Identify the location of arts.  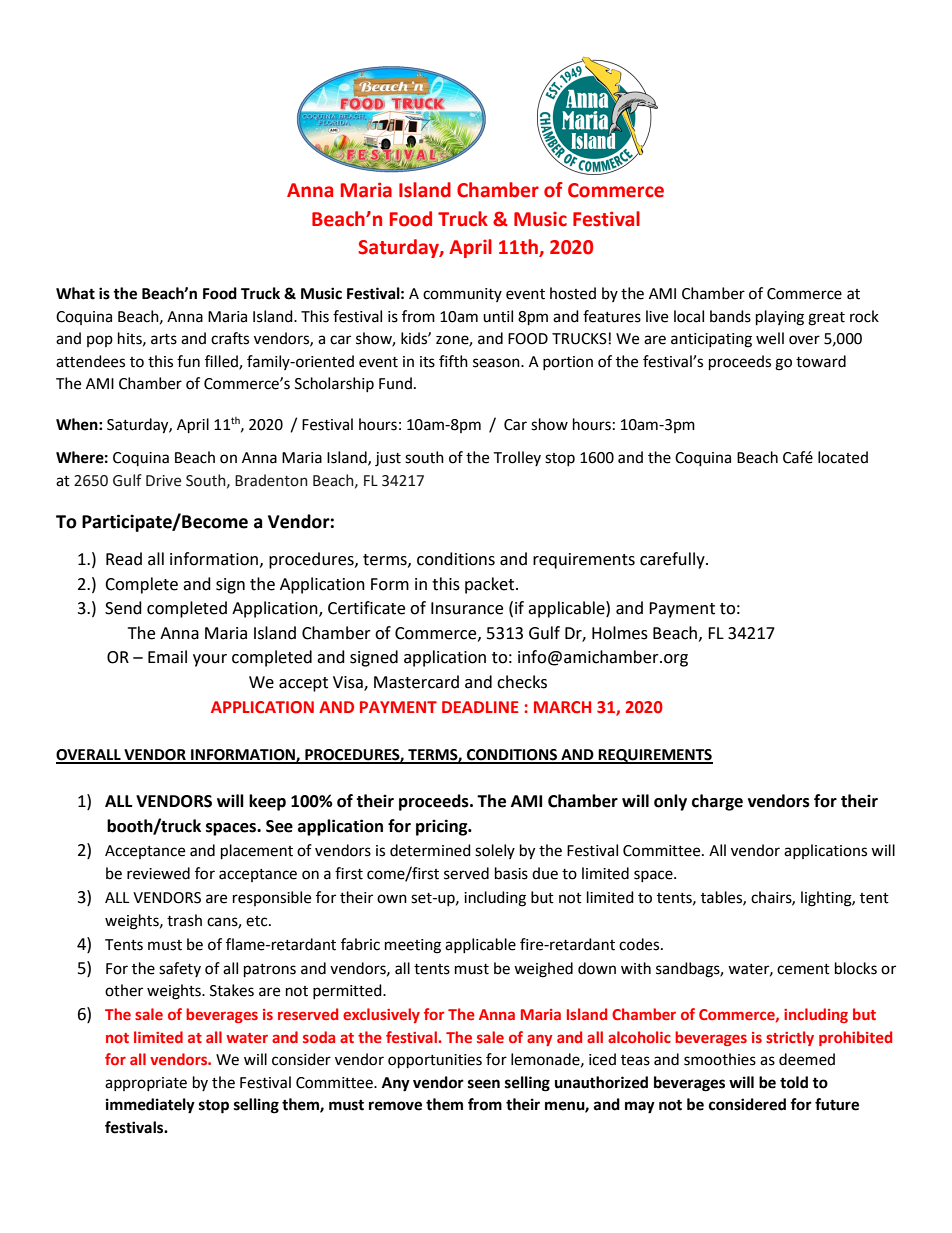
(164, 339).
